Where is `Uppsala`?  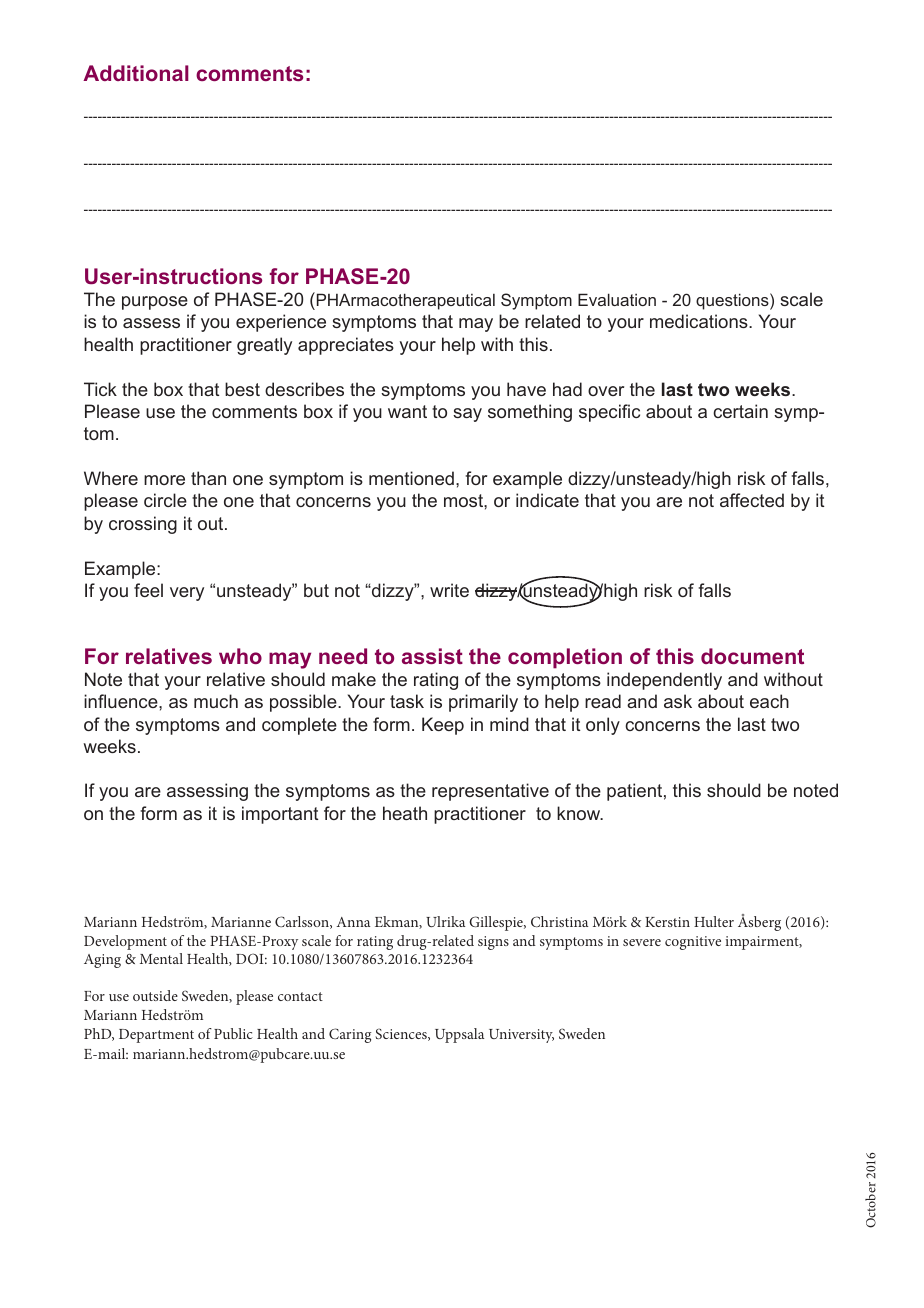
Uppsala is located at coordinates (459, 1035).
